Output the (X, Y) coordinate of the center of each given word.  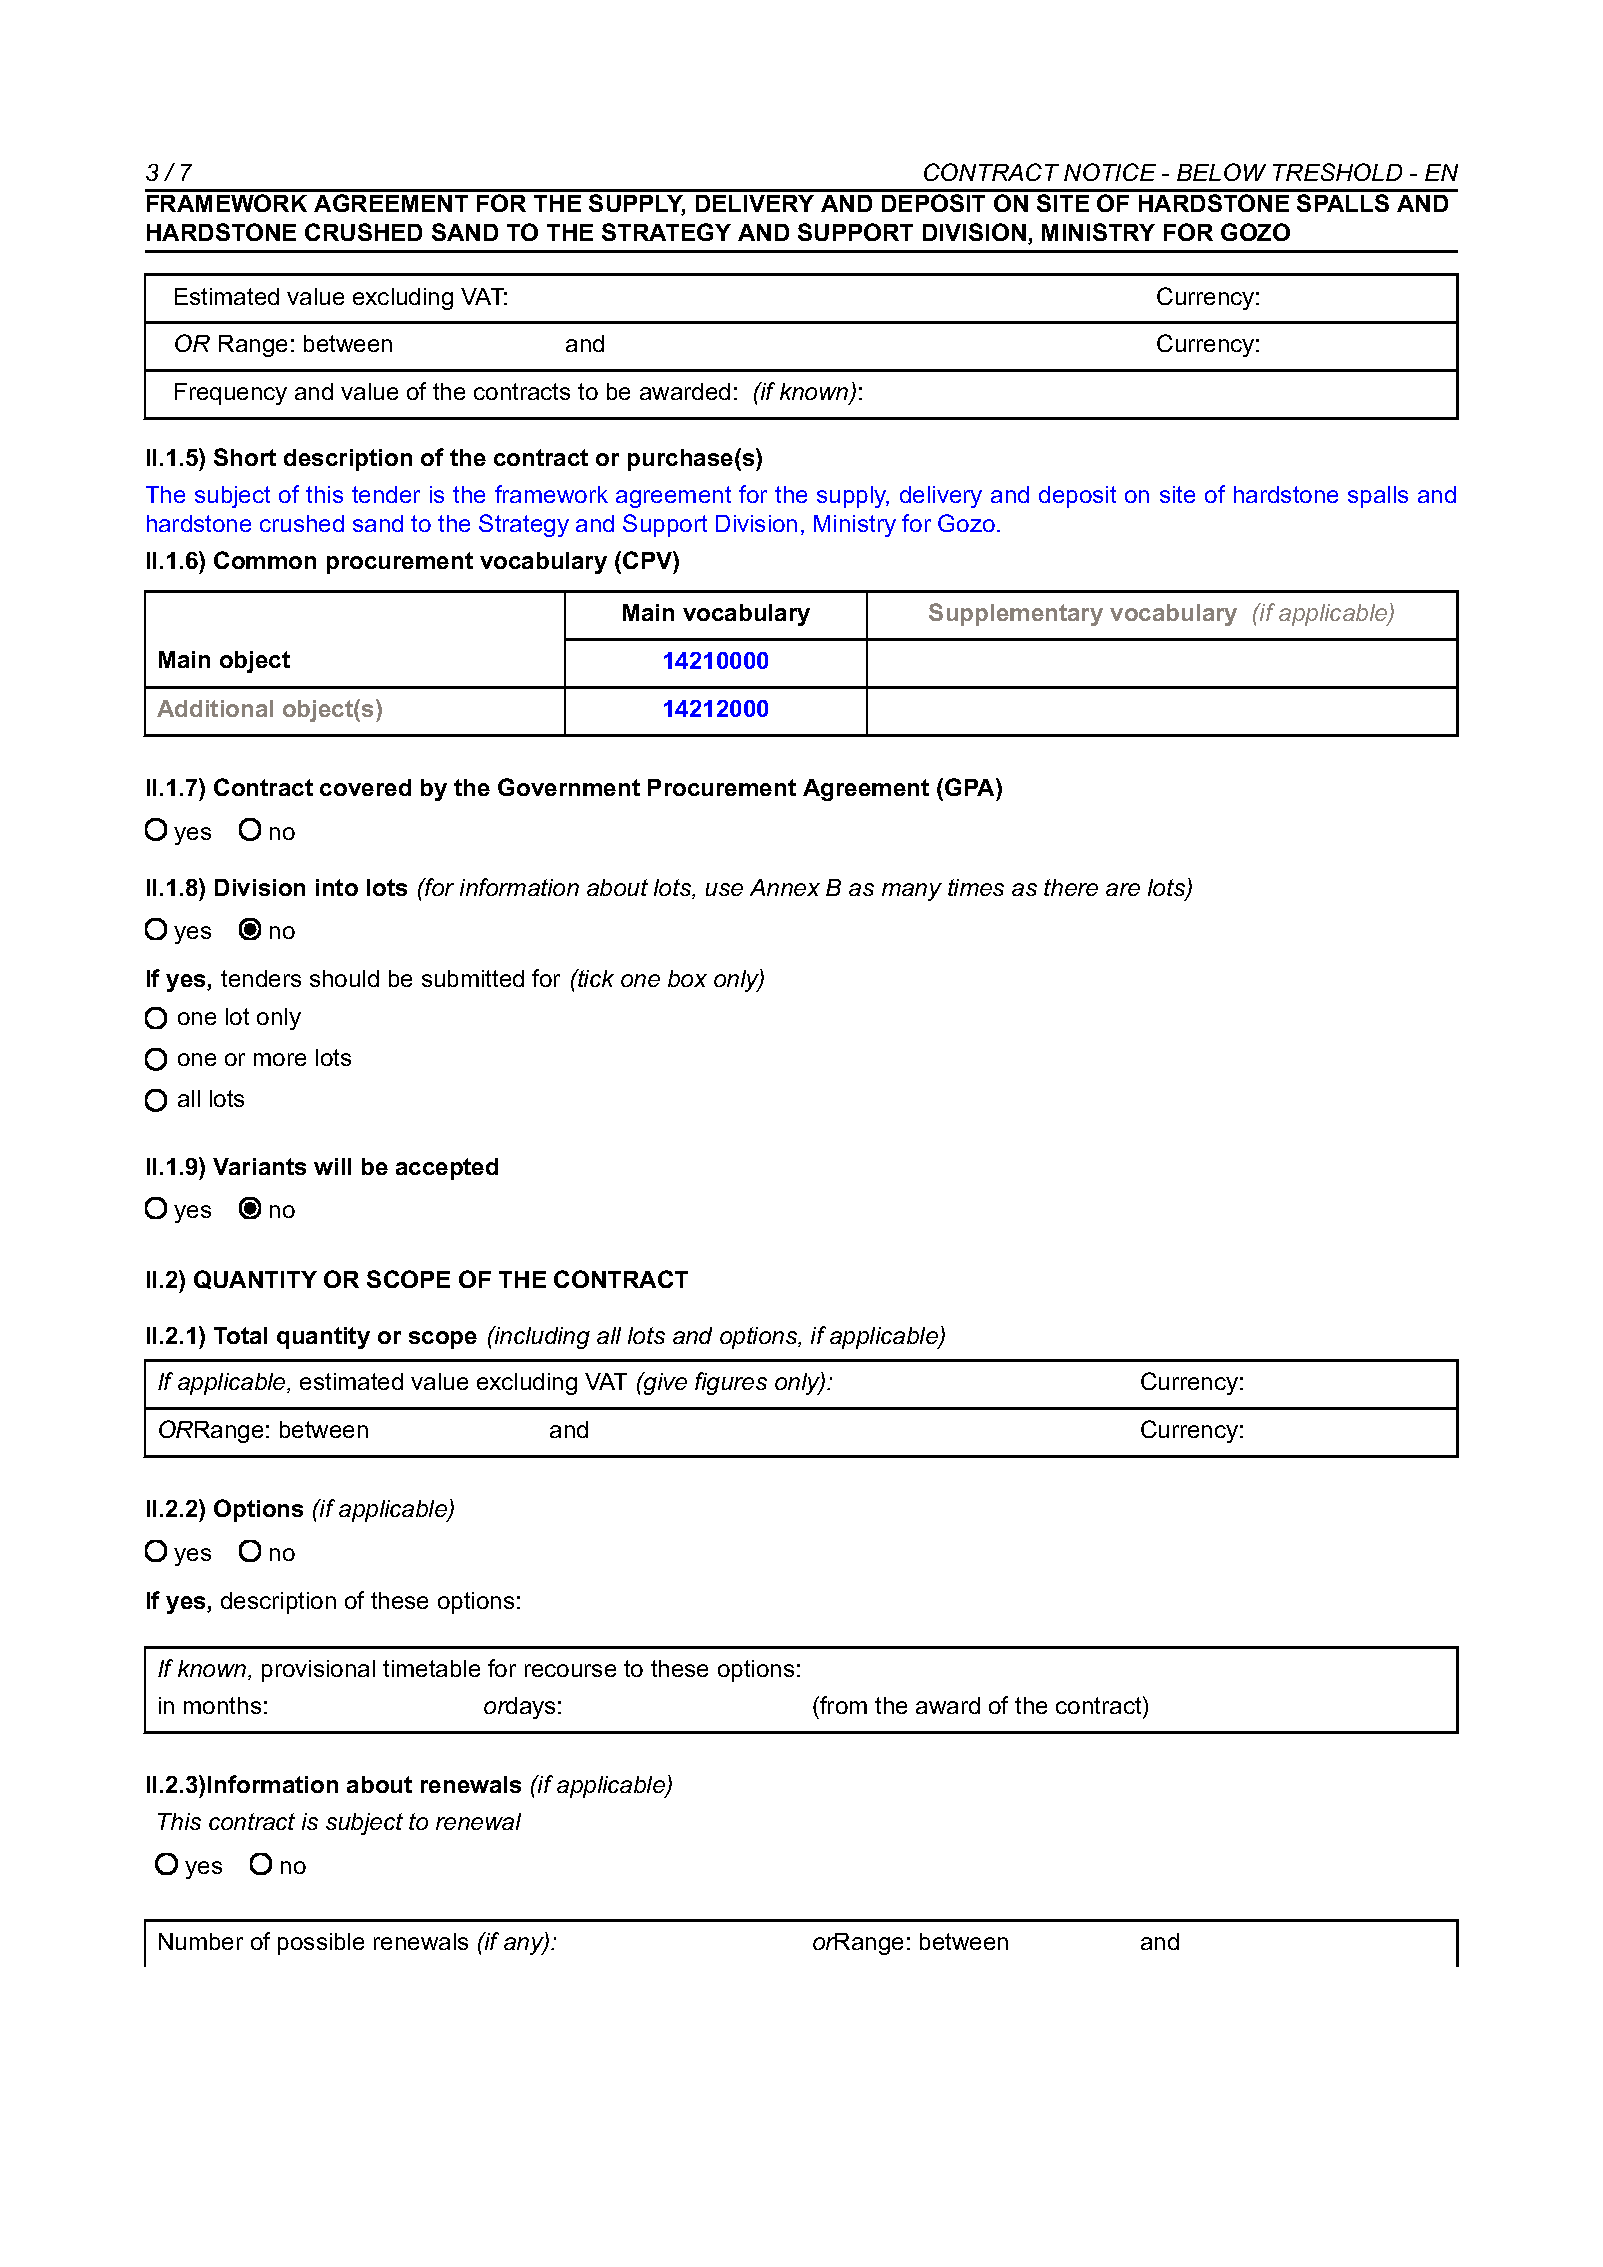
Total (240, 1335)
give (664, 1383)
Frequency (231, 394)
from (842, 1705)
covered (365, 787)
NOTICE (1110, 172)
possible (321, 1944)
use (724, 889)
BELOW (1221, 172)
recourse (570, 1670)
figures (731, 1383)
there (1071, 887)
